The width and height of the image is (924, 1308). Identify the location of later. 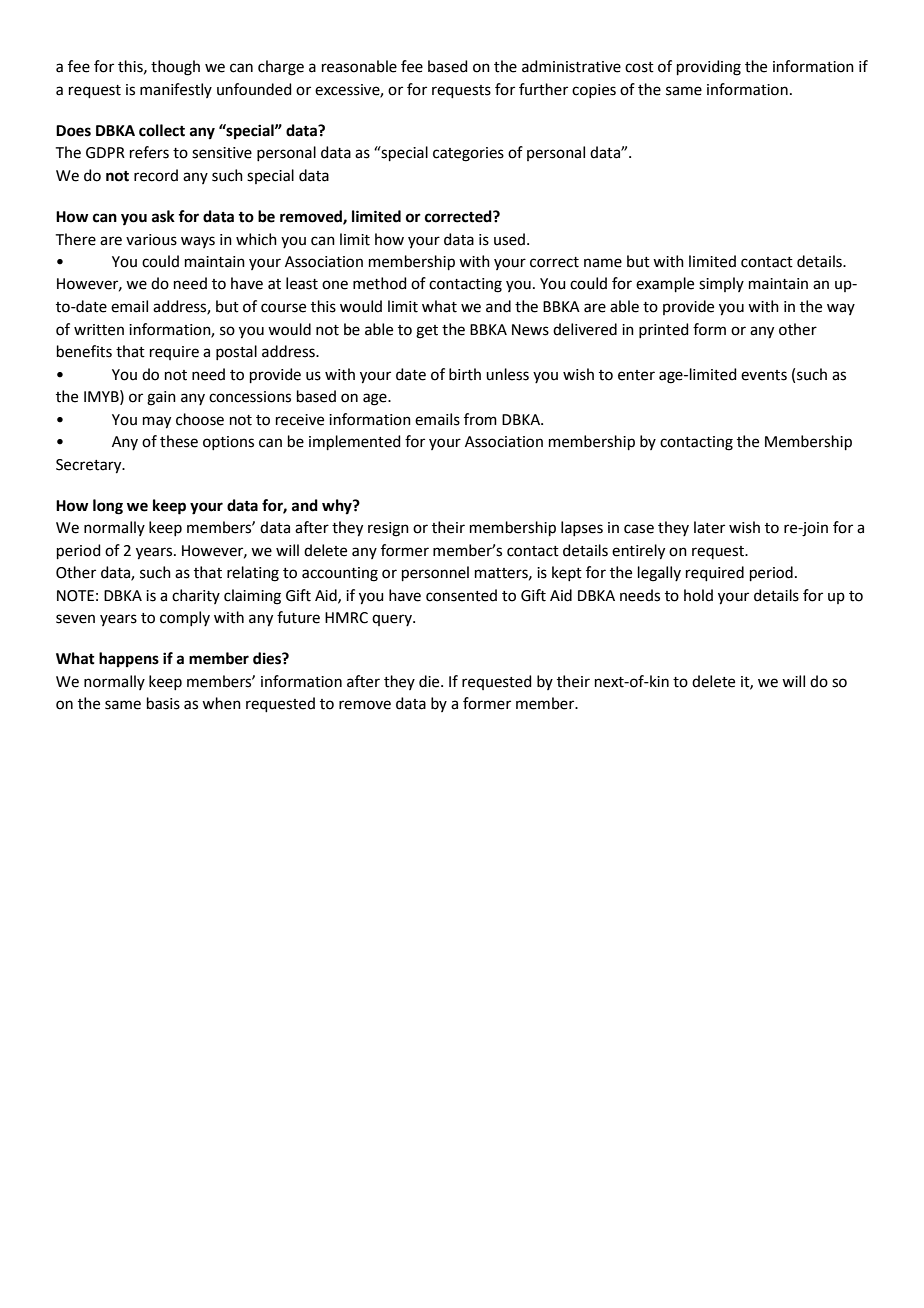
(709, 527).
